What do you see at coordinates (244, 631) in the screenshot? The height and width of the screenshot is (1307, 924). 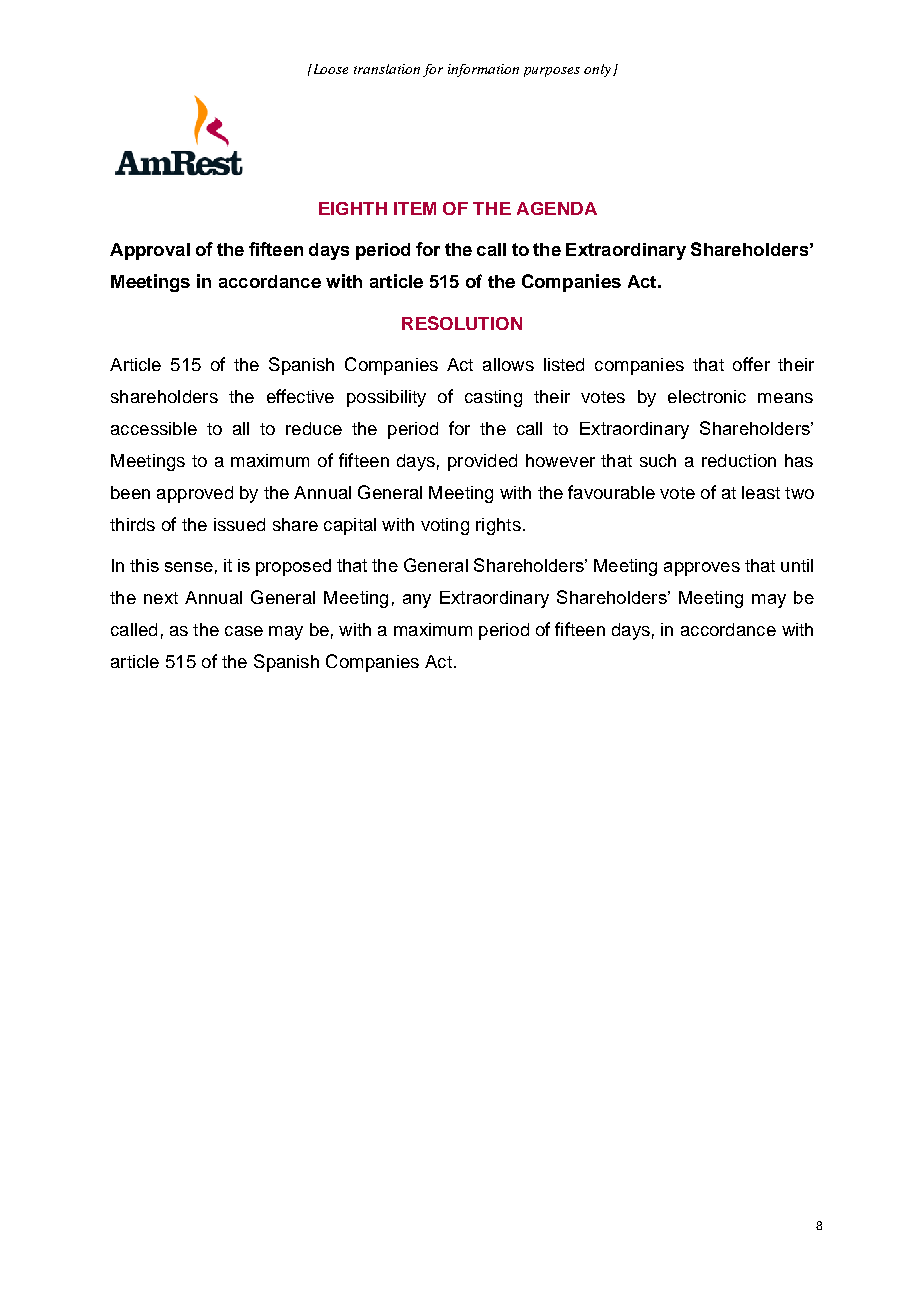 I see `case` at bounding box center [244, 631].
